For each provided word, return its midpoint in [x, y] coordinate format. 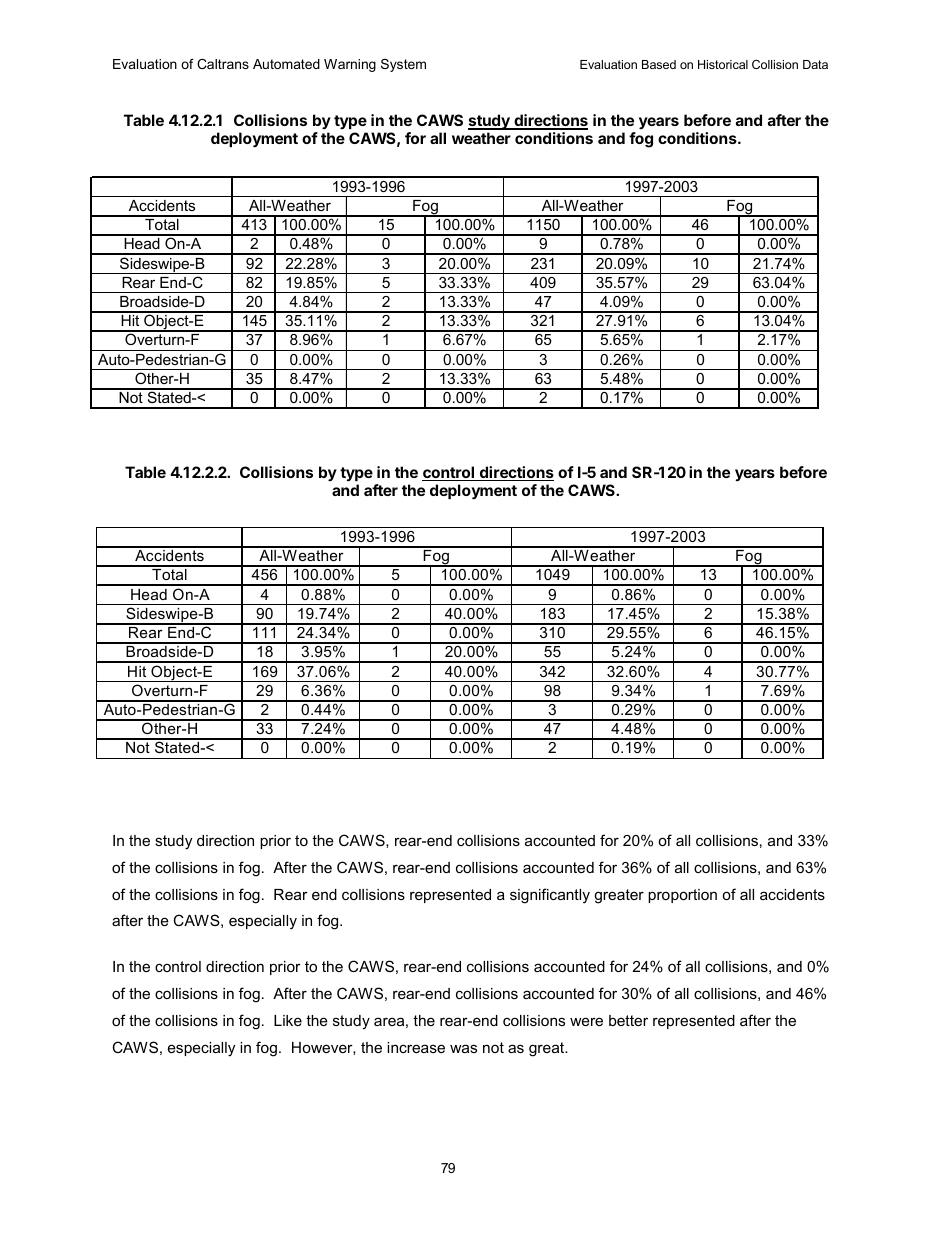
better [628, 1020]
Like [288, 1020]
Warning [350, 65]
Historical [723, 64]
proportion [682, 896]
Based [659, 64]
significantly [550, 896]
